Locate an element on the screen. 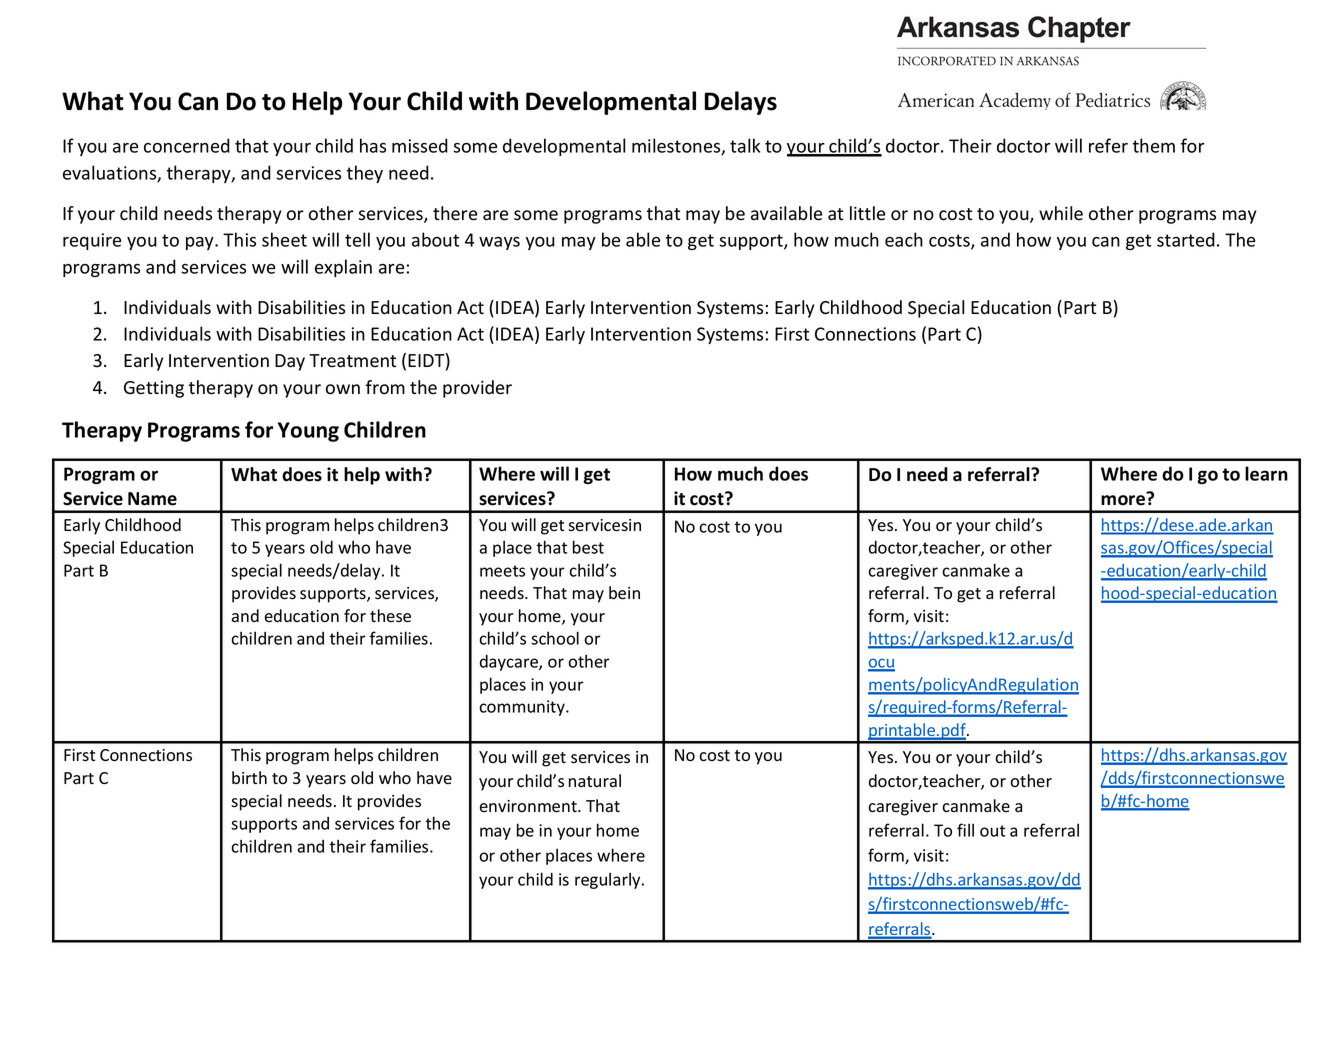 Image resolution: width=1343 pixels, height=1038 pixels. them is located at coordinates (1154, 145).
